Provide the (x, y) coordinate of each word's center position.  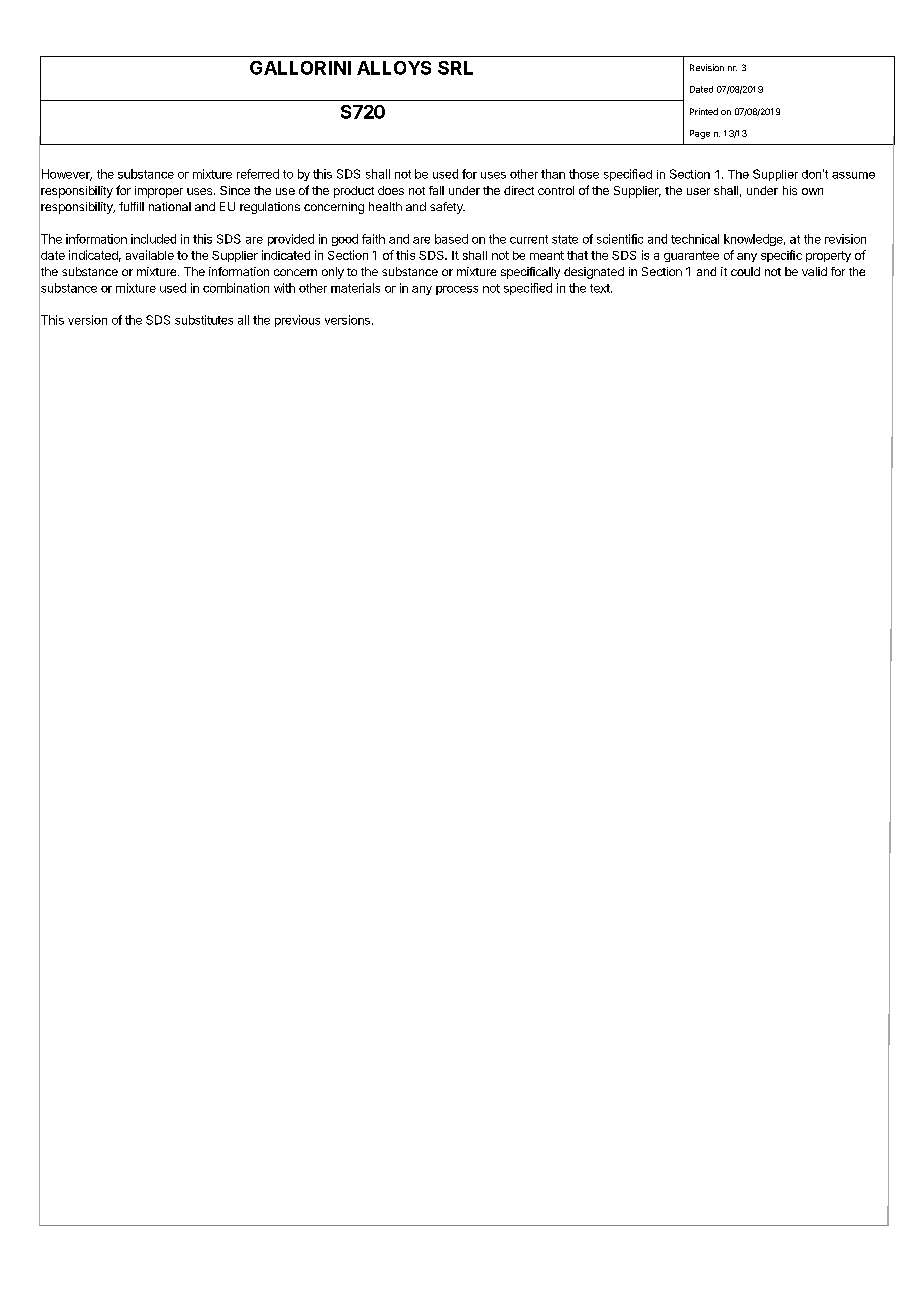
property (828, 256)
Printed (704, 111)
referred (258, 174)
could (745, 271)
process (457, 290)
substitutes (204, 320)
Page (700, 134)
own (812, 191)
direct (519, 190)
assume (853, 175)
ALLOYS (394, 68)
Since (235, 190)
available (150, 255)
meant (547, 255)
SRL (455, 68)
